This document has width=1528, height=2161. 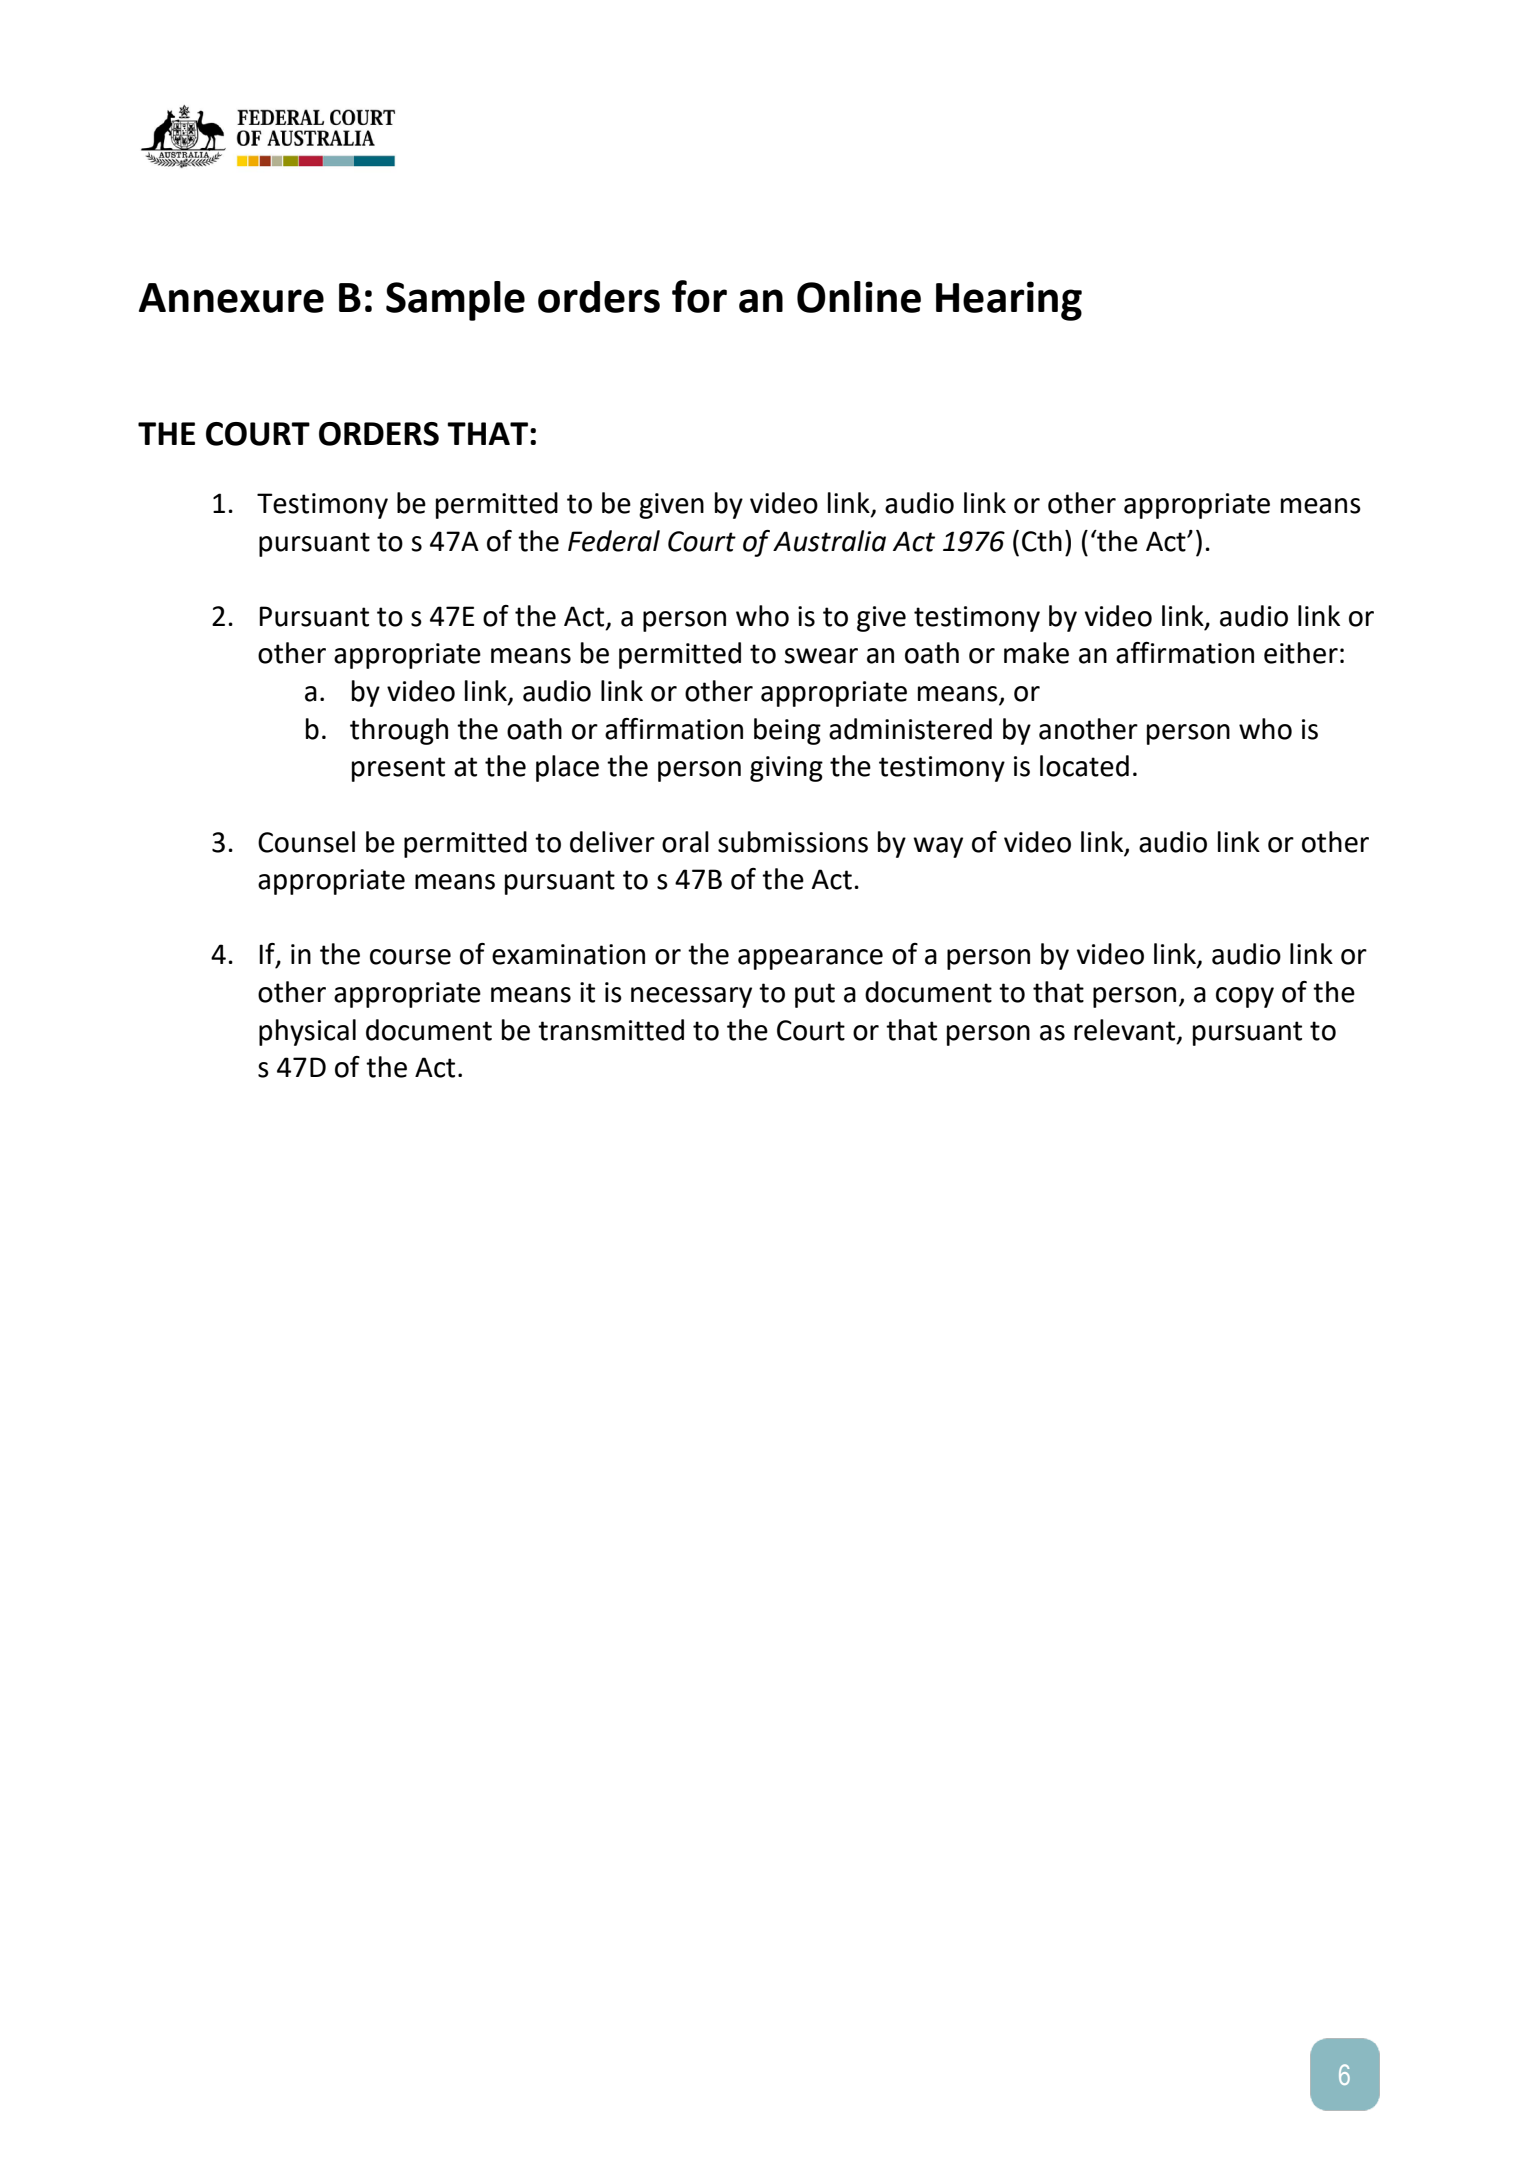 I want to click on Online, so click(x=859, y=297).
